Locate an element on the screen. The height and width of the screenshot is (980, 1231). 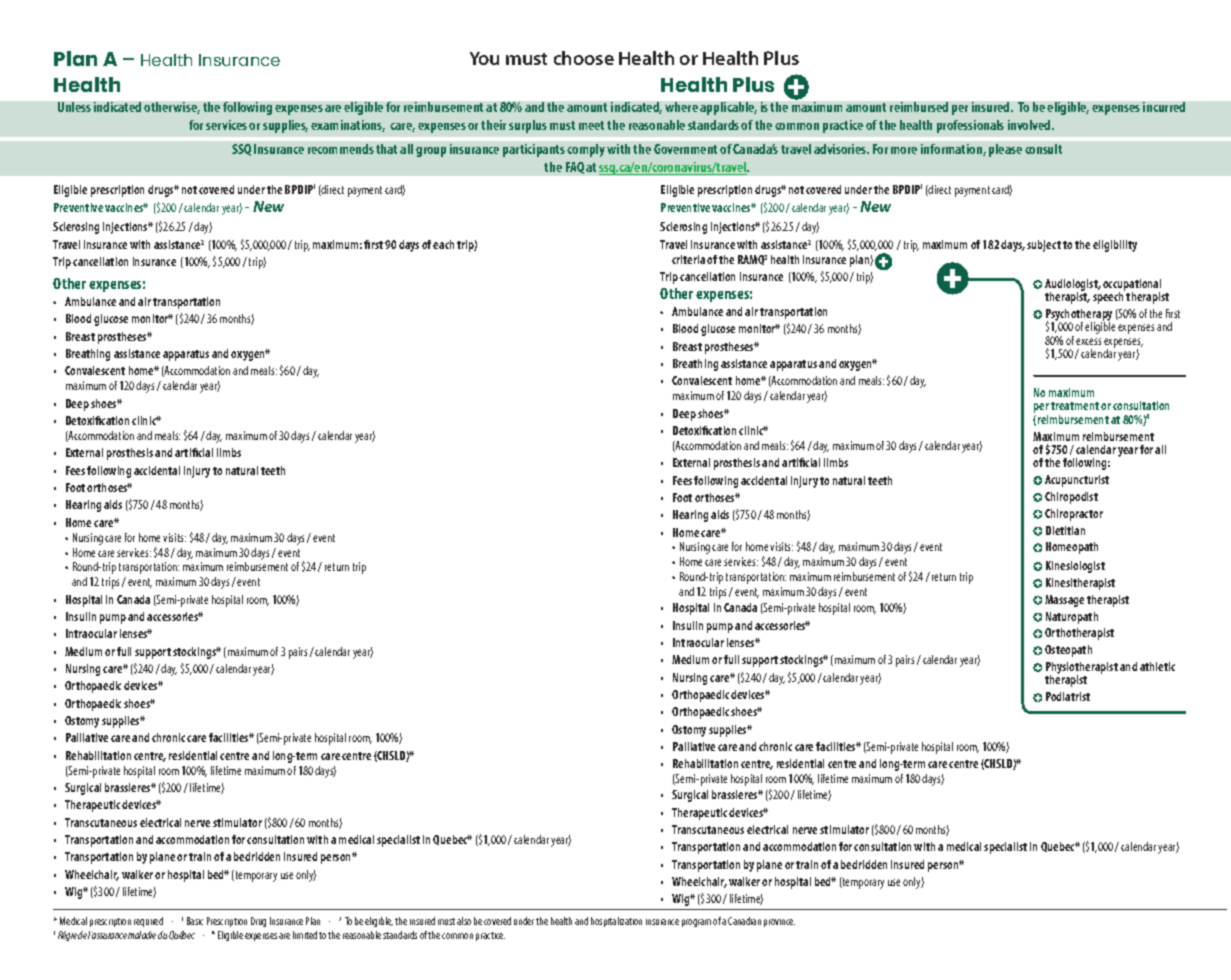
Basic is located at coordinates (195, 921).
